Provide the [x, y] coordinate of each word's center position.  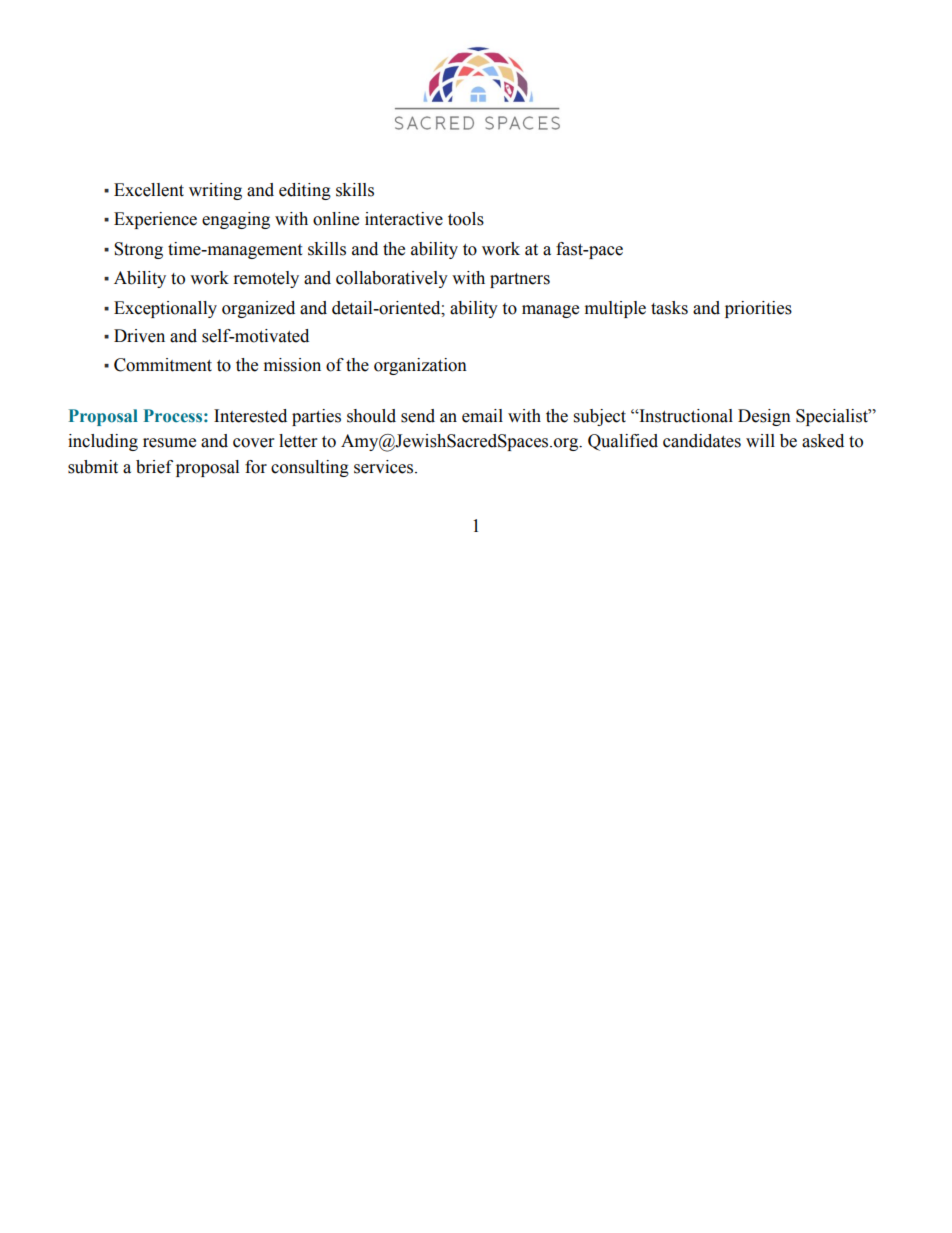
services [385, 467]
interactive [404, 219]
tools [466, 219]
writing [215, 191]
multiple [615, 309]
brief [154, 467]
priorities [758, 309]
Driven [139, 336]
